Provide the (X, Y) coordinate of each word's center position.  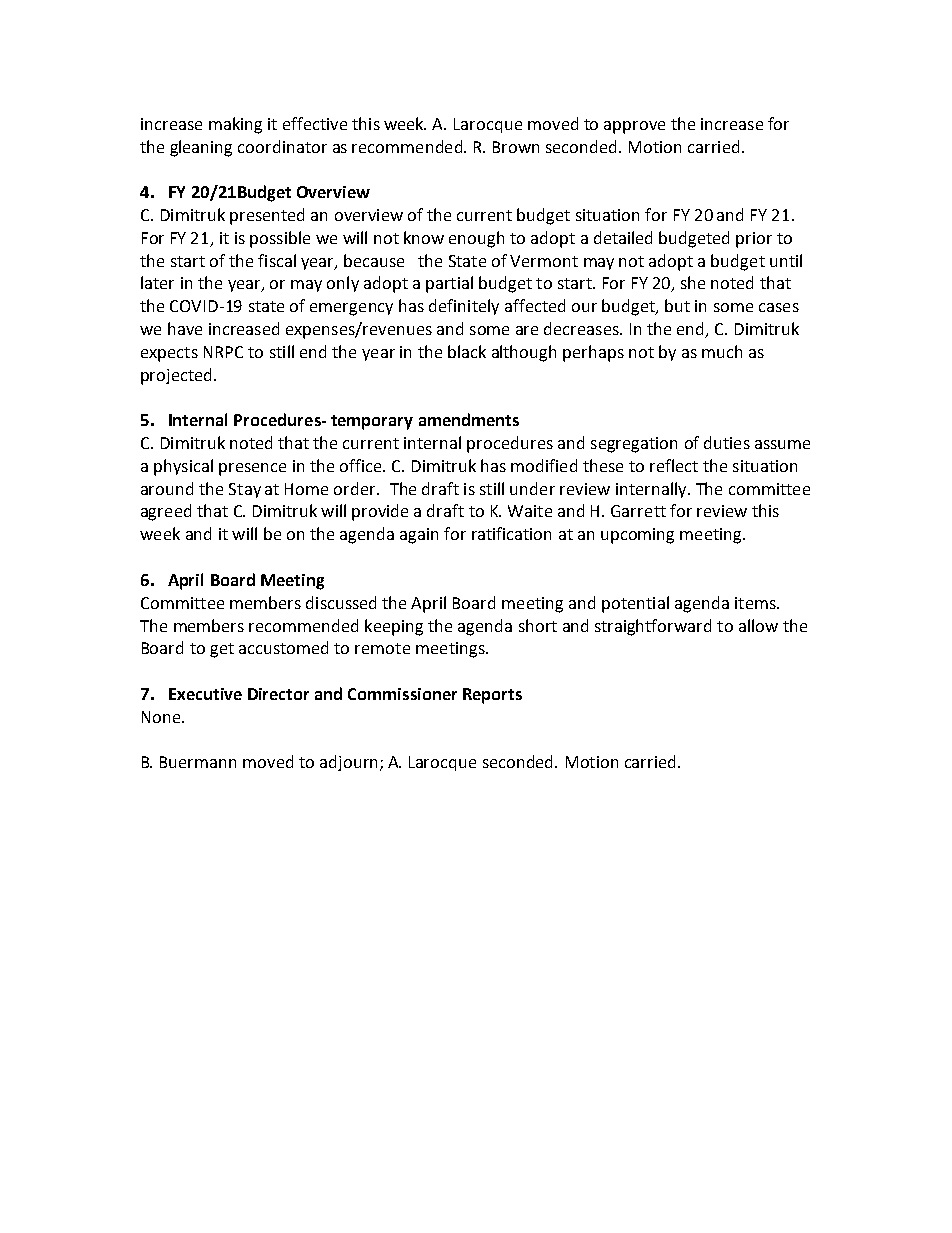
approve (634, 127)
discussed (341, 602)
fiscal (277, 260)
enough (476, 239)
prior (754, 240)
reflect (674, 465)
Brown (516, 147)
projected (176, 376)
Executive (205, 694)
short (538, 625)
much (722, 351)
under (532, 488)
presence (252, 469)
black (467, 351)
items (756, 603)
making (235, 125)
